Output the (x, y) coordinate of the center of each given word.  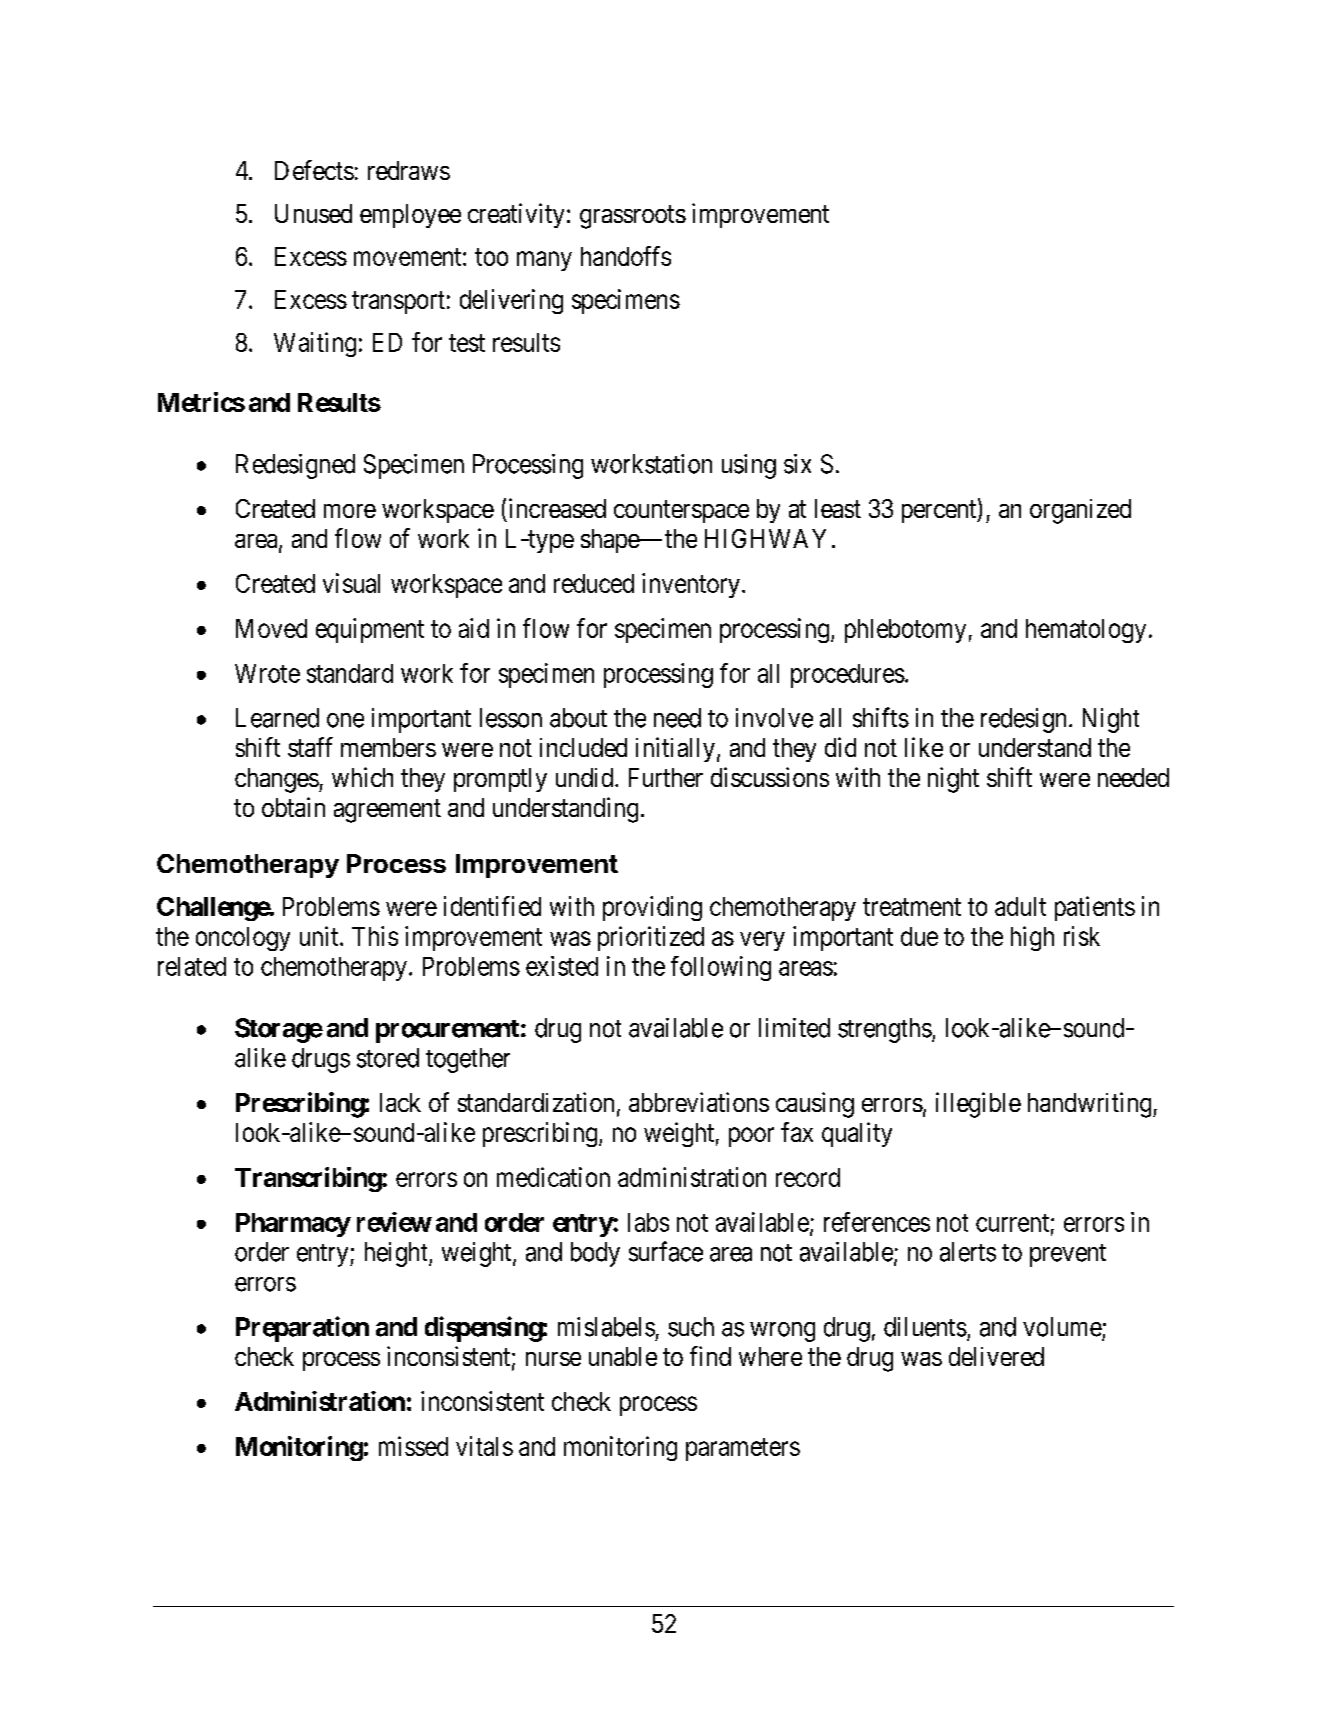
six (797, 464)
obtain (293, 807)
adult (1020, 906)
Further (666, 777)
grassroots (633, 217)
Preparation (302, 1329)
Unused (313, 213)
